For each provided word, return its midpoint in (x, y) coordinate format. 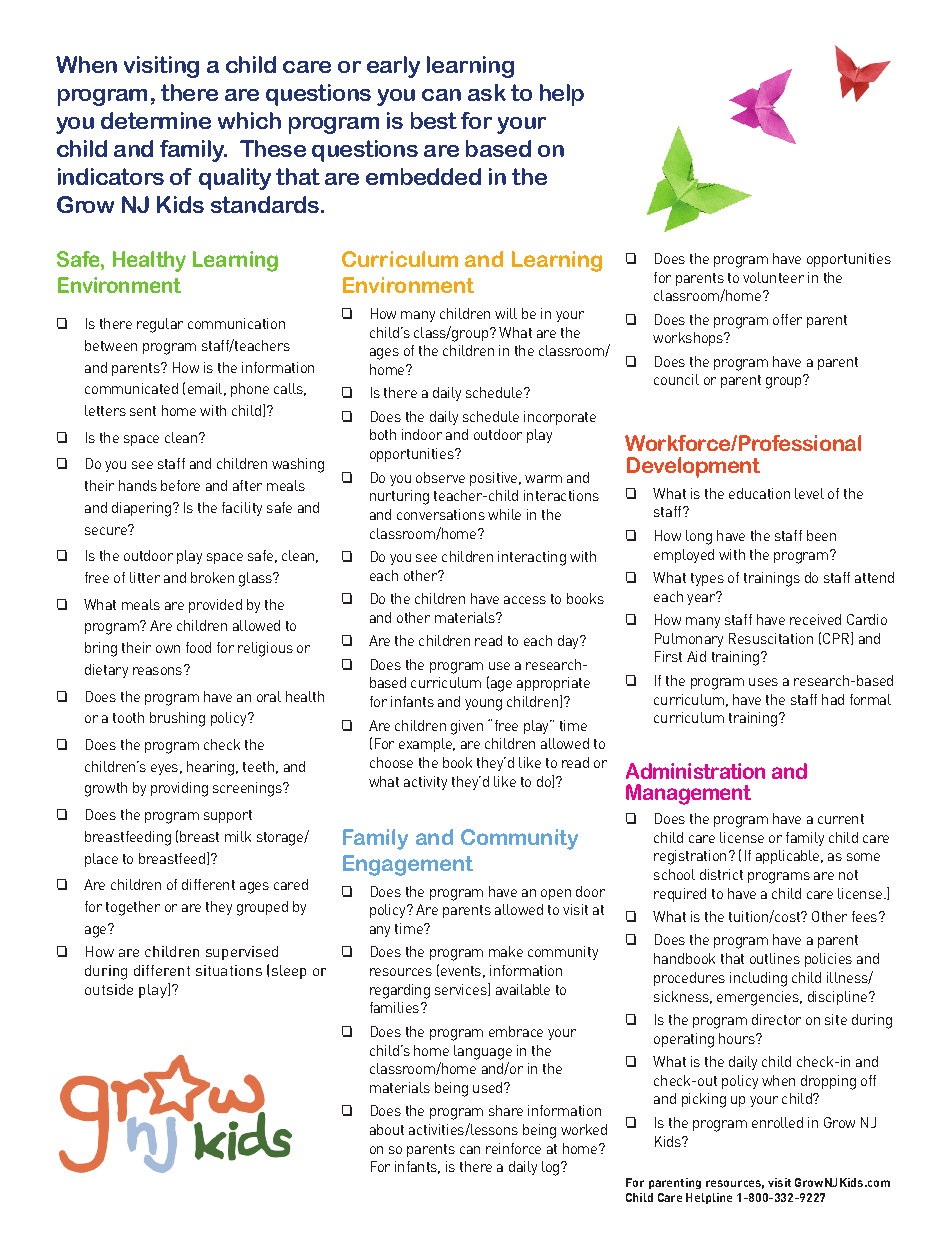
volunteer (773, 277)
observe (440, 477)
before (180, 485)
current (841, 819)
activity (425, 783)
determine (156, 120)
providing (179, 789)
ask (487, 92)
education (759, 493)
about (387, 1129)
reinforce (513, 1148)
